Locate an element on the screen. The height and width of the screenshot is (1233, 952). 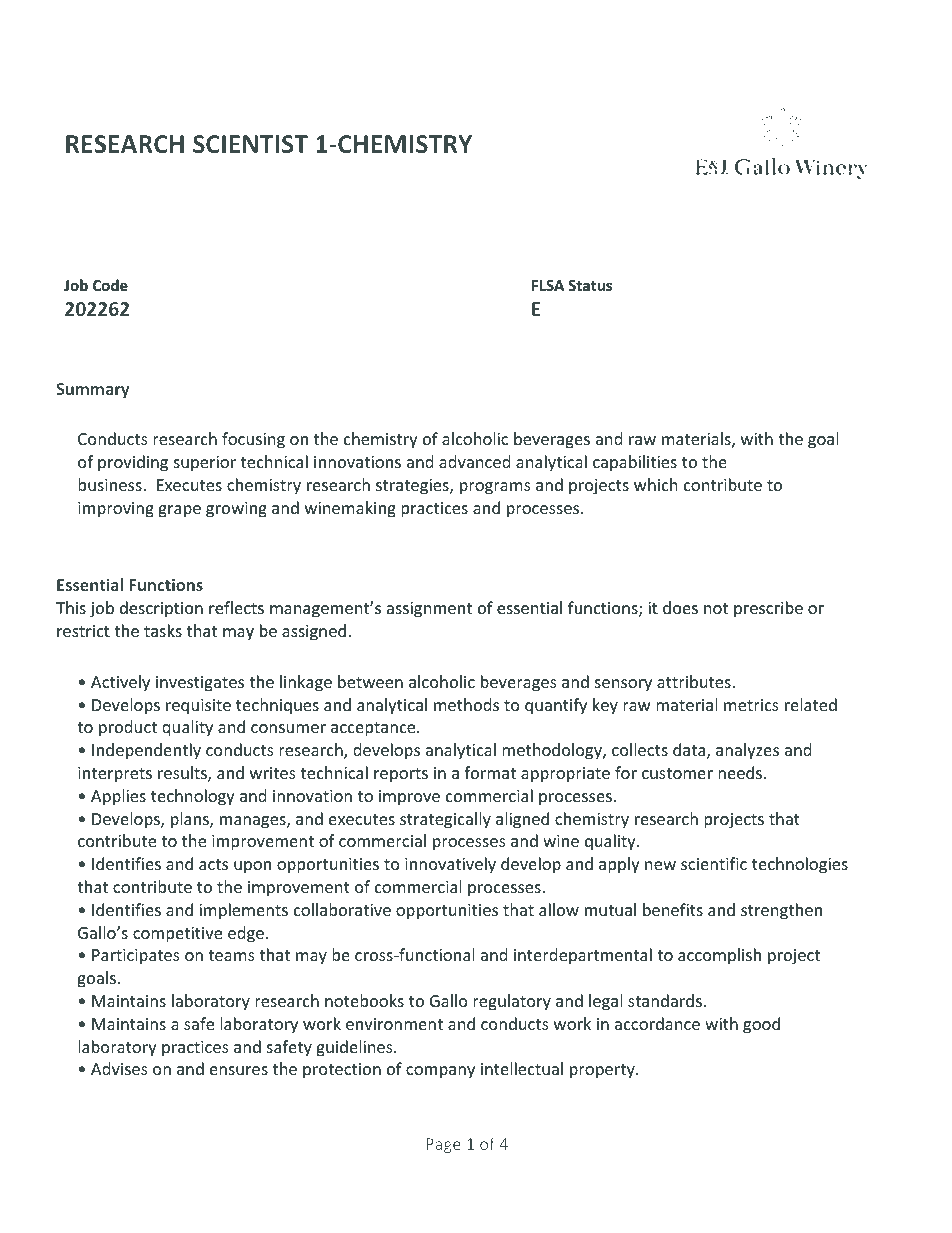
assignment is located at coordinates (429, 610).
